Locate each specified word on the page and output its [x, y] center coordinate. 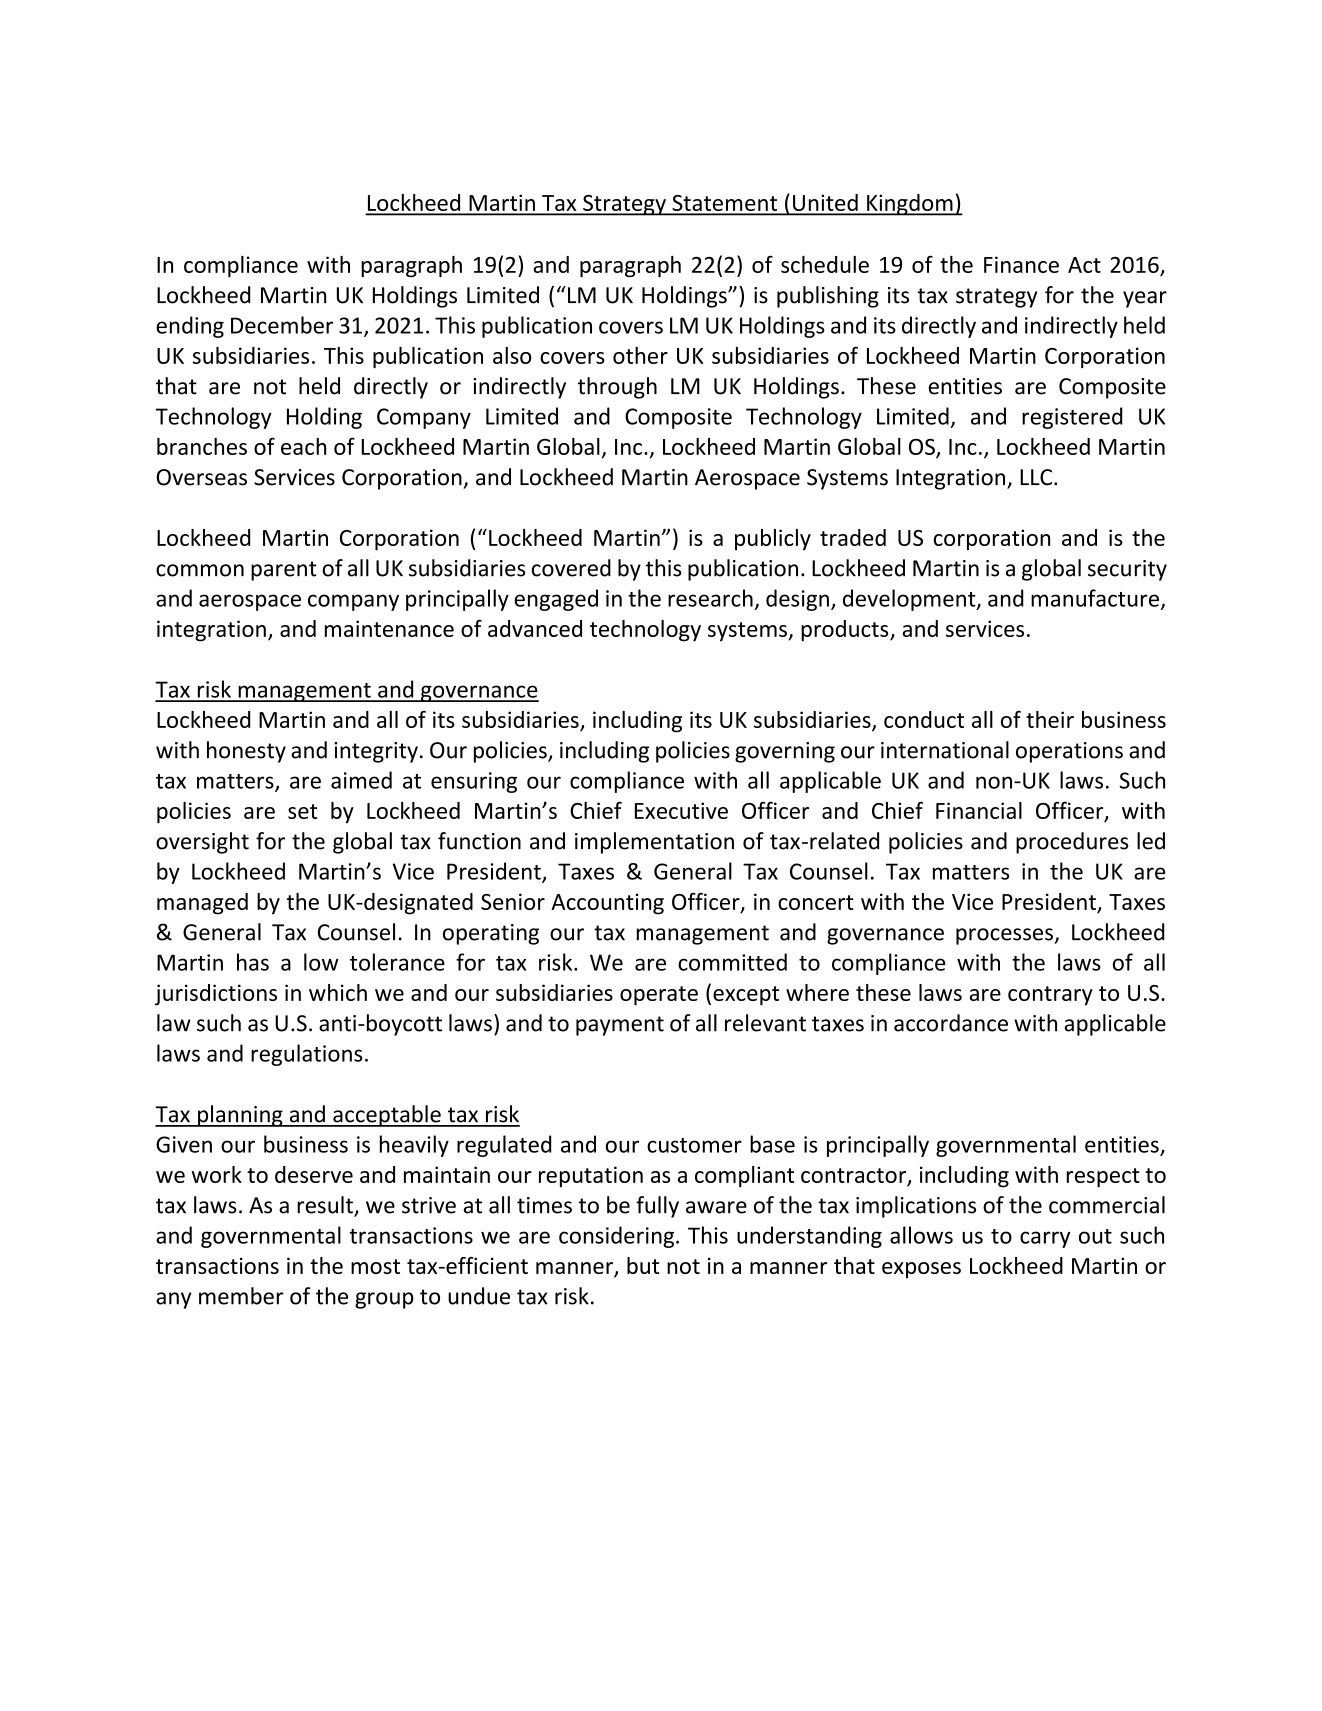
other [640, 355]
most [375, 1266]
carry [1045, 1239]
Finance [1021, 264]
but [643, 1265]
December [282, 325]
